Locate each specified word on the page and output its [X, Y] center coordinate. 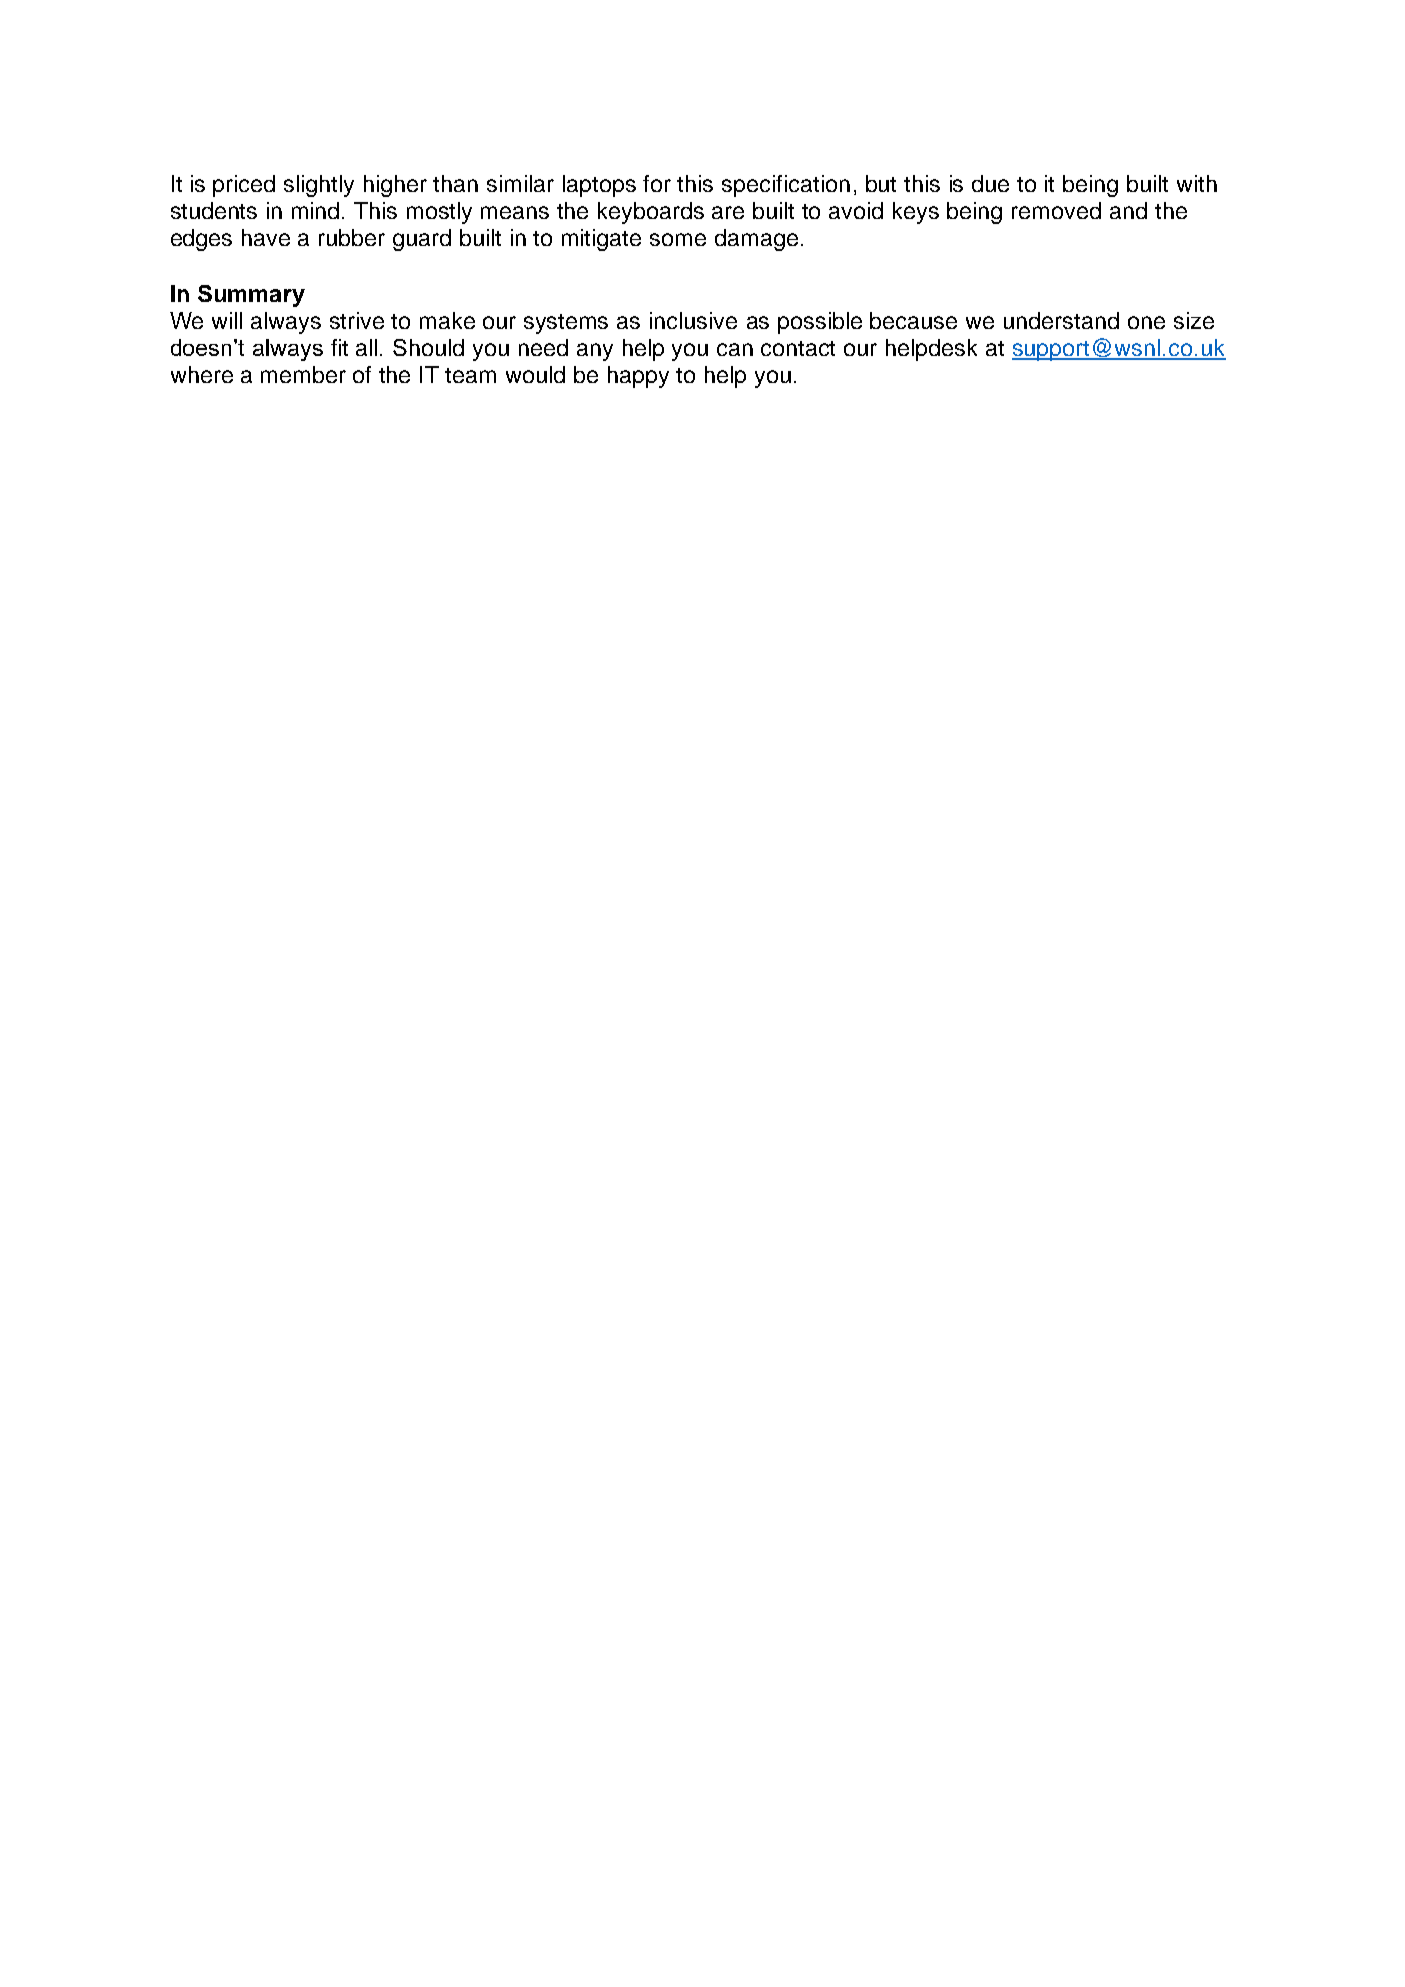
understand [1061, 320]
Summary [251, 296]
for [657, 183]
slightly [319, 186]
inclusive [693, 320]
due [990, 183]
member [303, 374]
